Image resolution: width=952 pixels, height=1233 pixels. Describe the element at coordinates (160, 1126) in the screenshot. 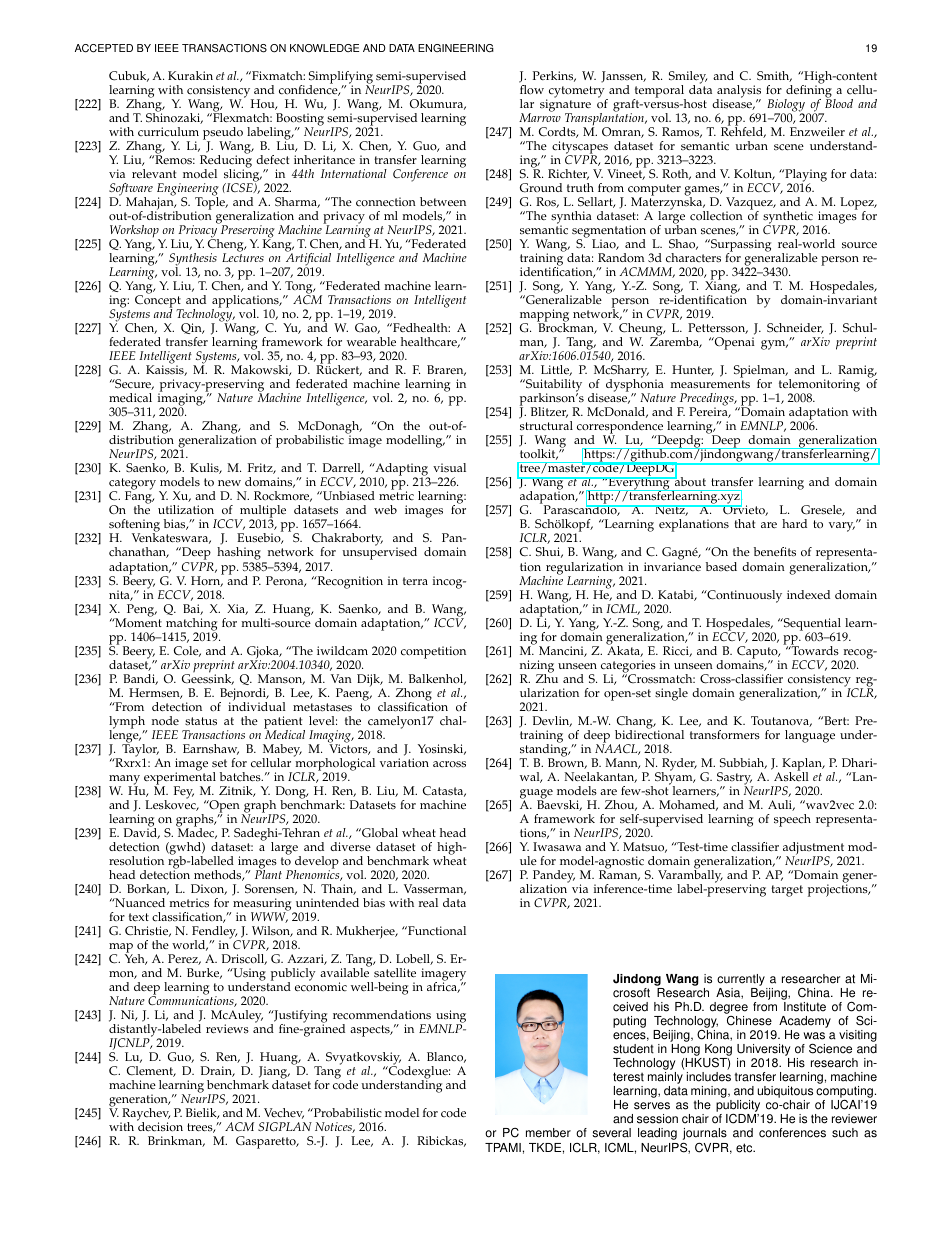

I see `decision` at that location.
